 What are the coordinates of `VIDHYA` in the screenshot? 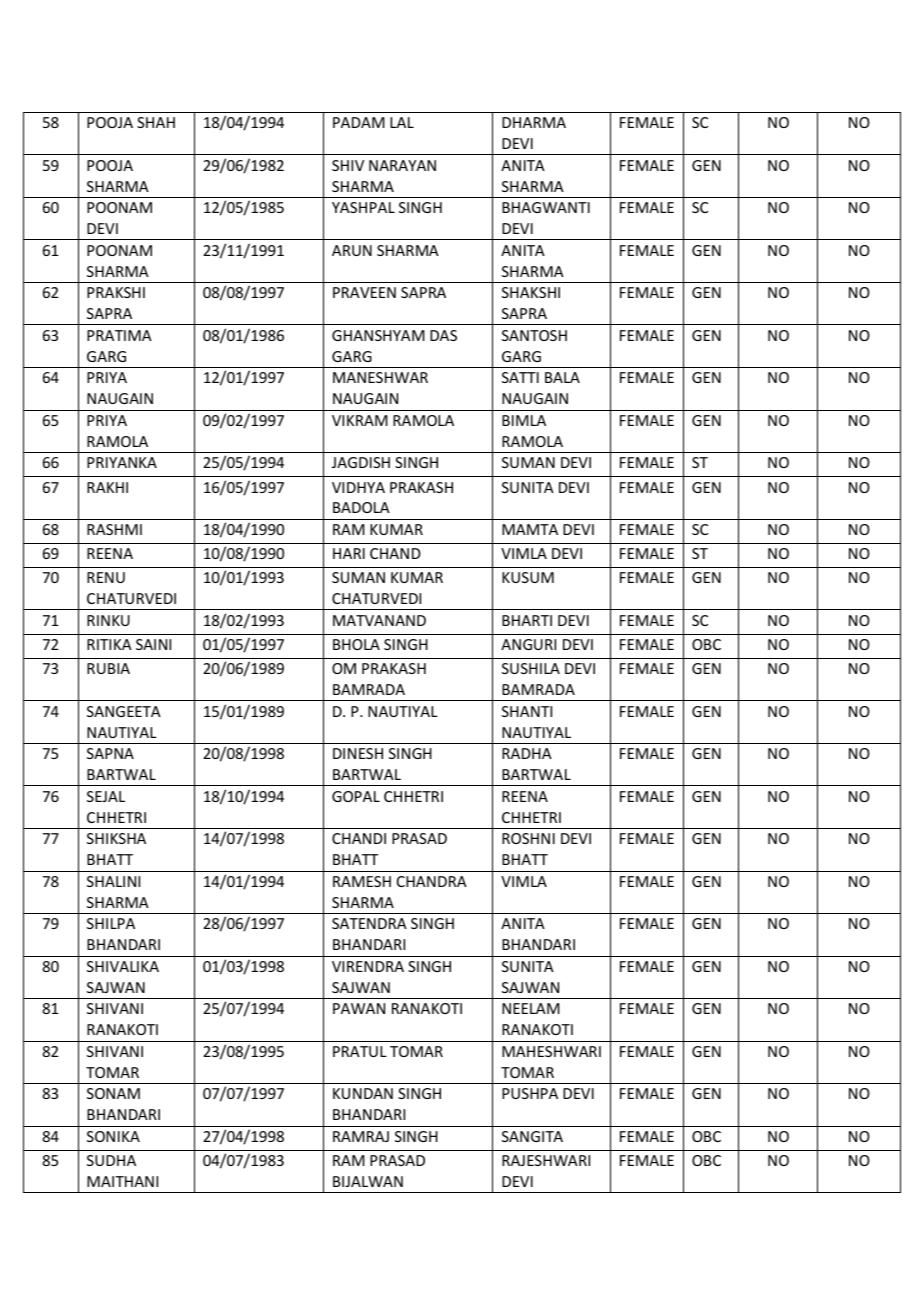 It's located at (358, 487).
